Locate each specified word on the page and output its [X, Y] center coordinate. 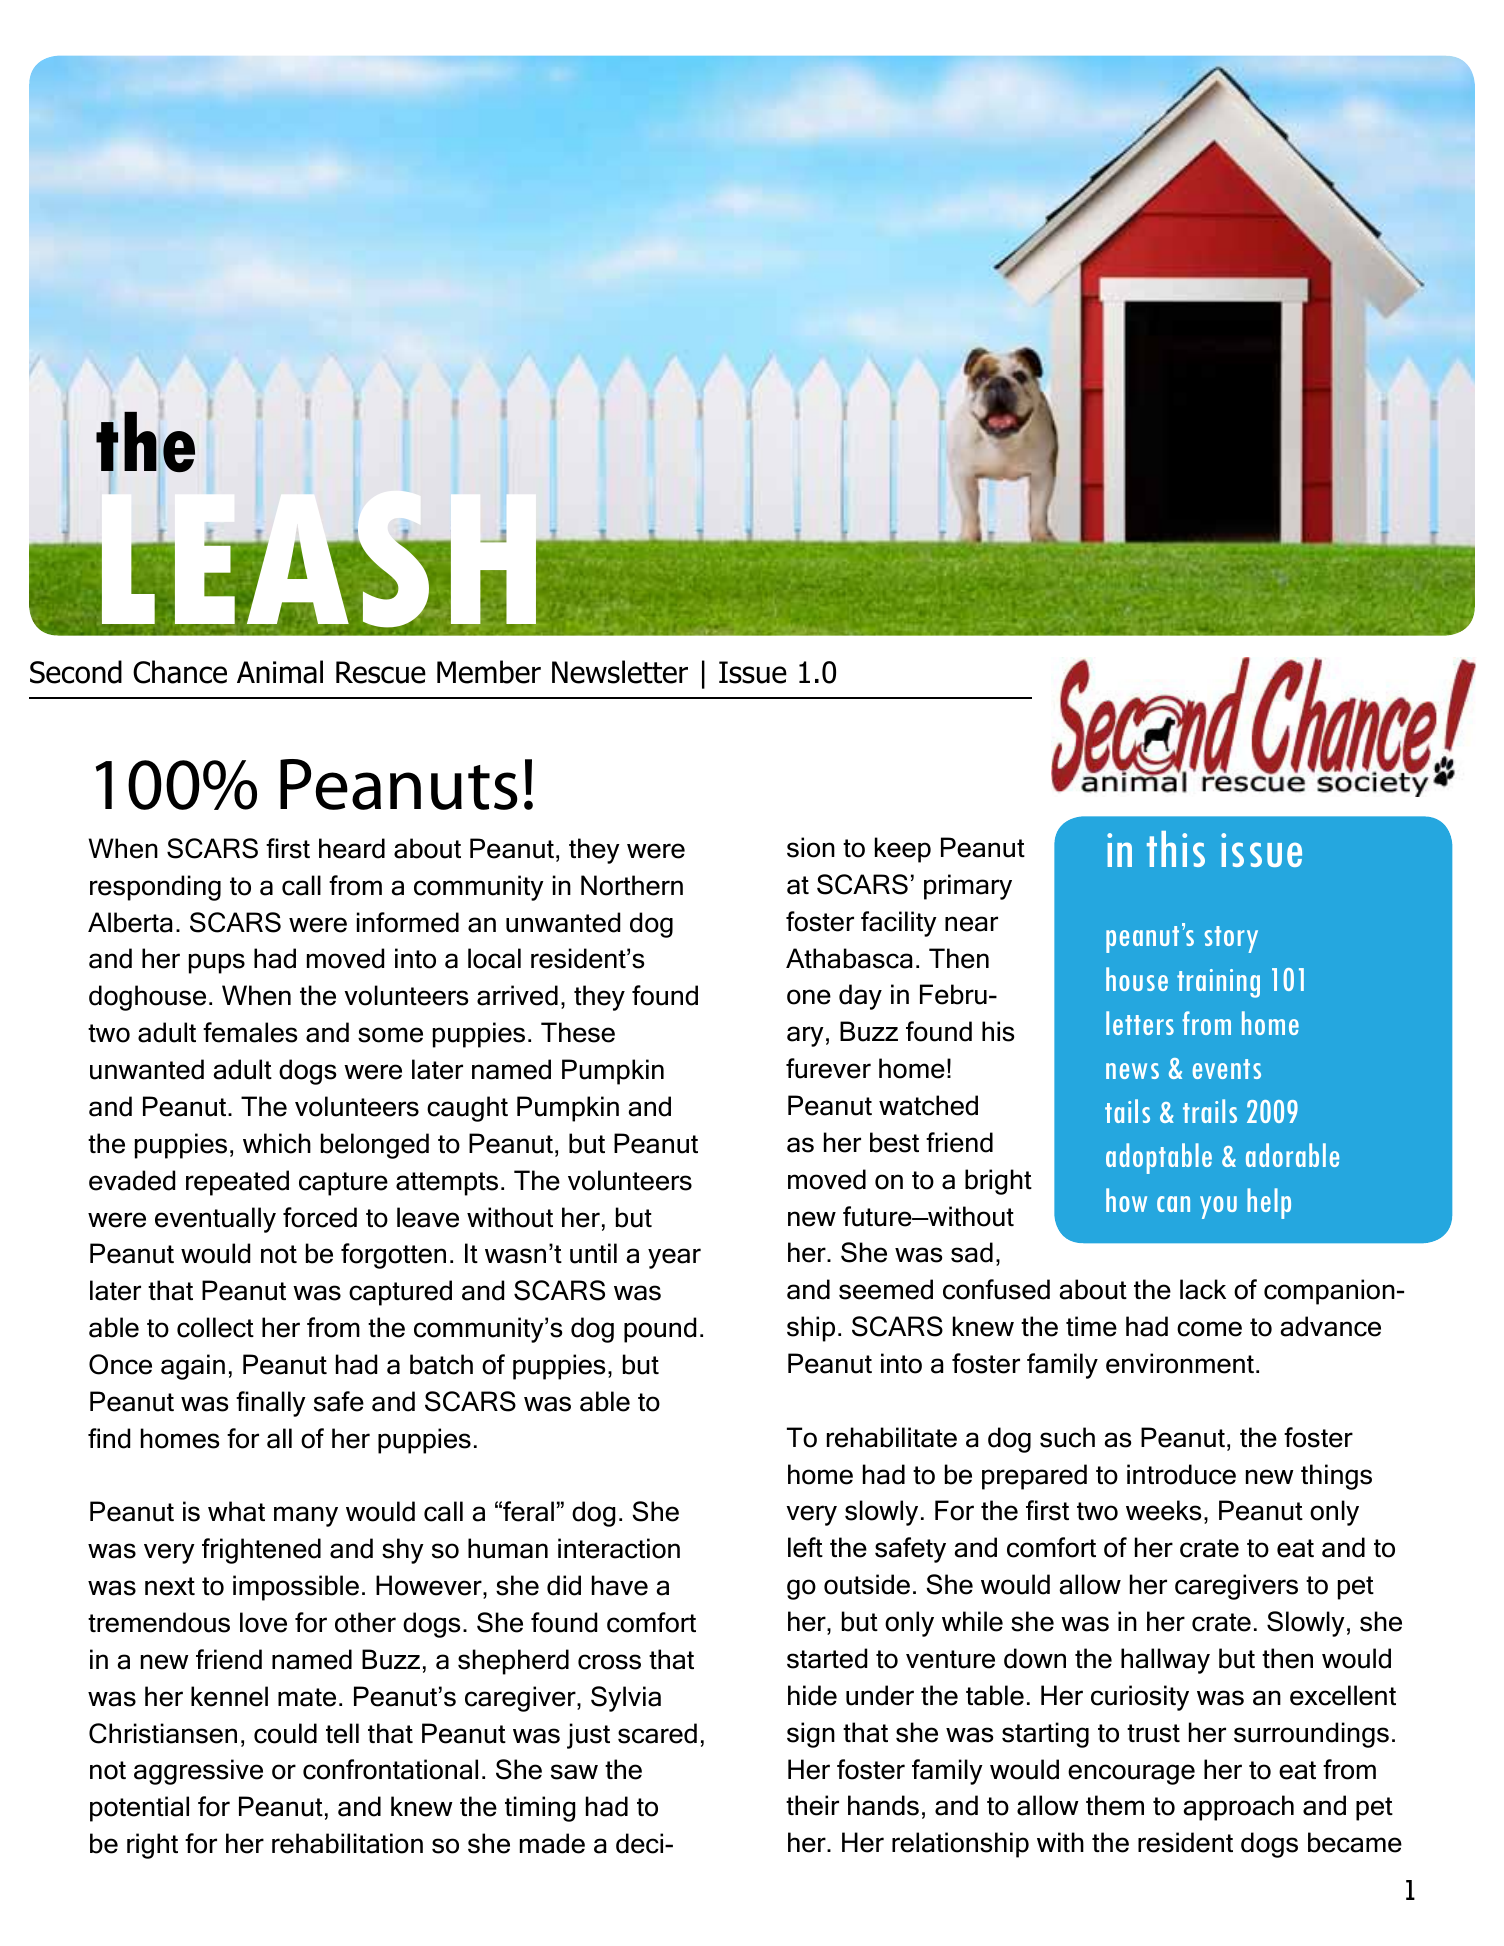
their [812, 1805]
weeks [1163, 1510]
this [1176, 849]
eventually [215, 1220]
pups [217, 963]
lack [1203, 1289]
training [1218, 983]
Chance [180, 672]
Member [489, 672]
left [805, 1547]
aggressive [198, 1772]
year [674, 1258]
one [809, 997]
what [236, 1511]
